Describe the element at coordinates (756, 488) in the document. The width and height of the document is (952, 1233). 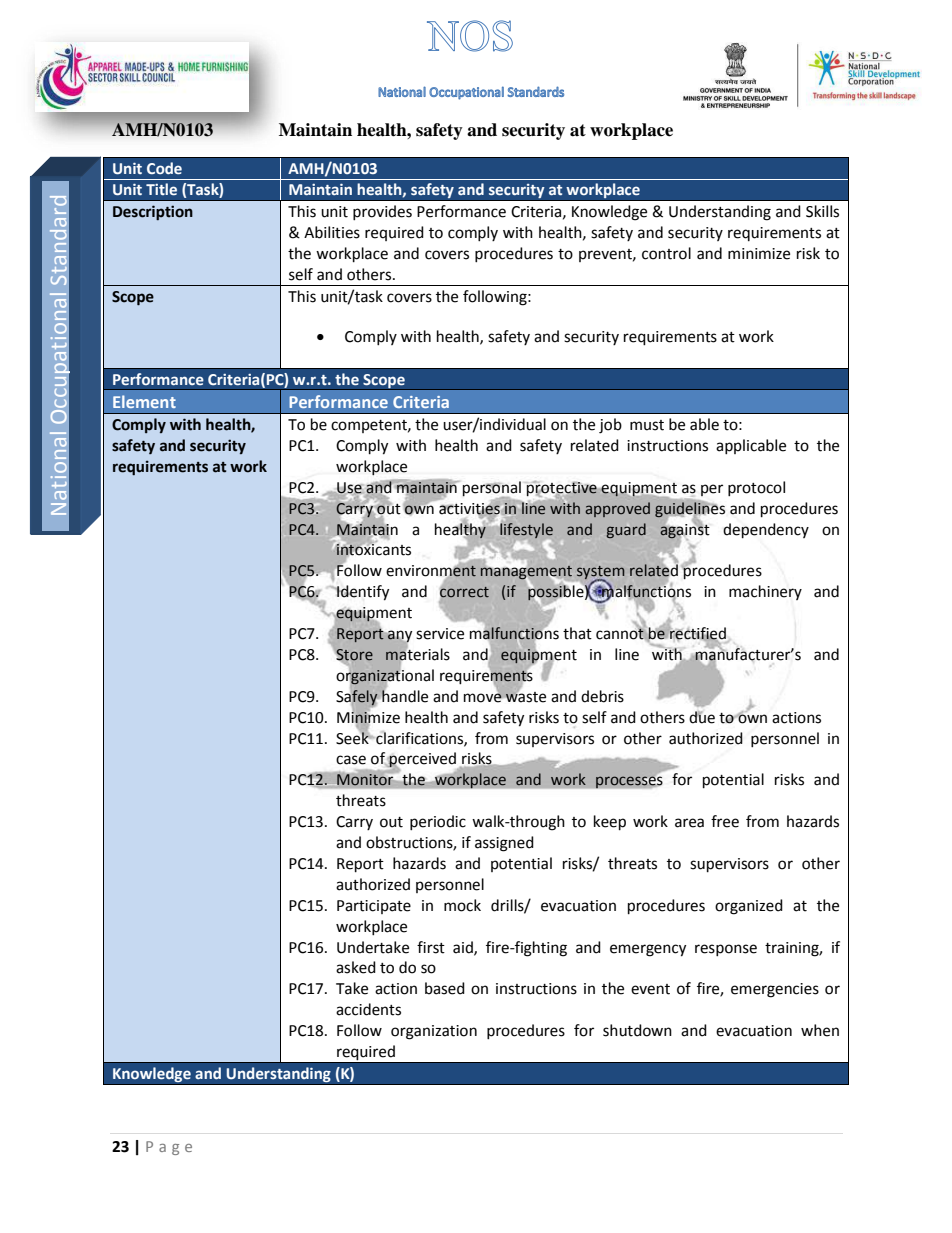
I see `protocol` at that location.
